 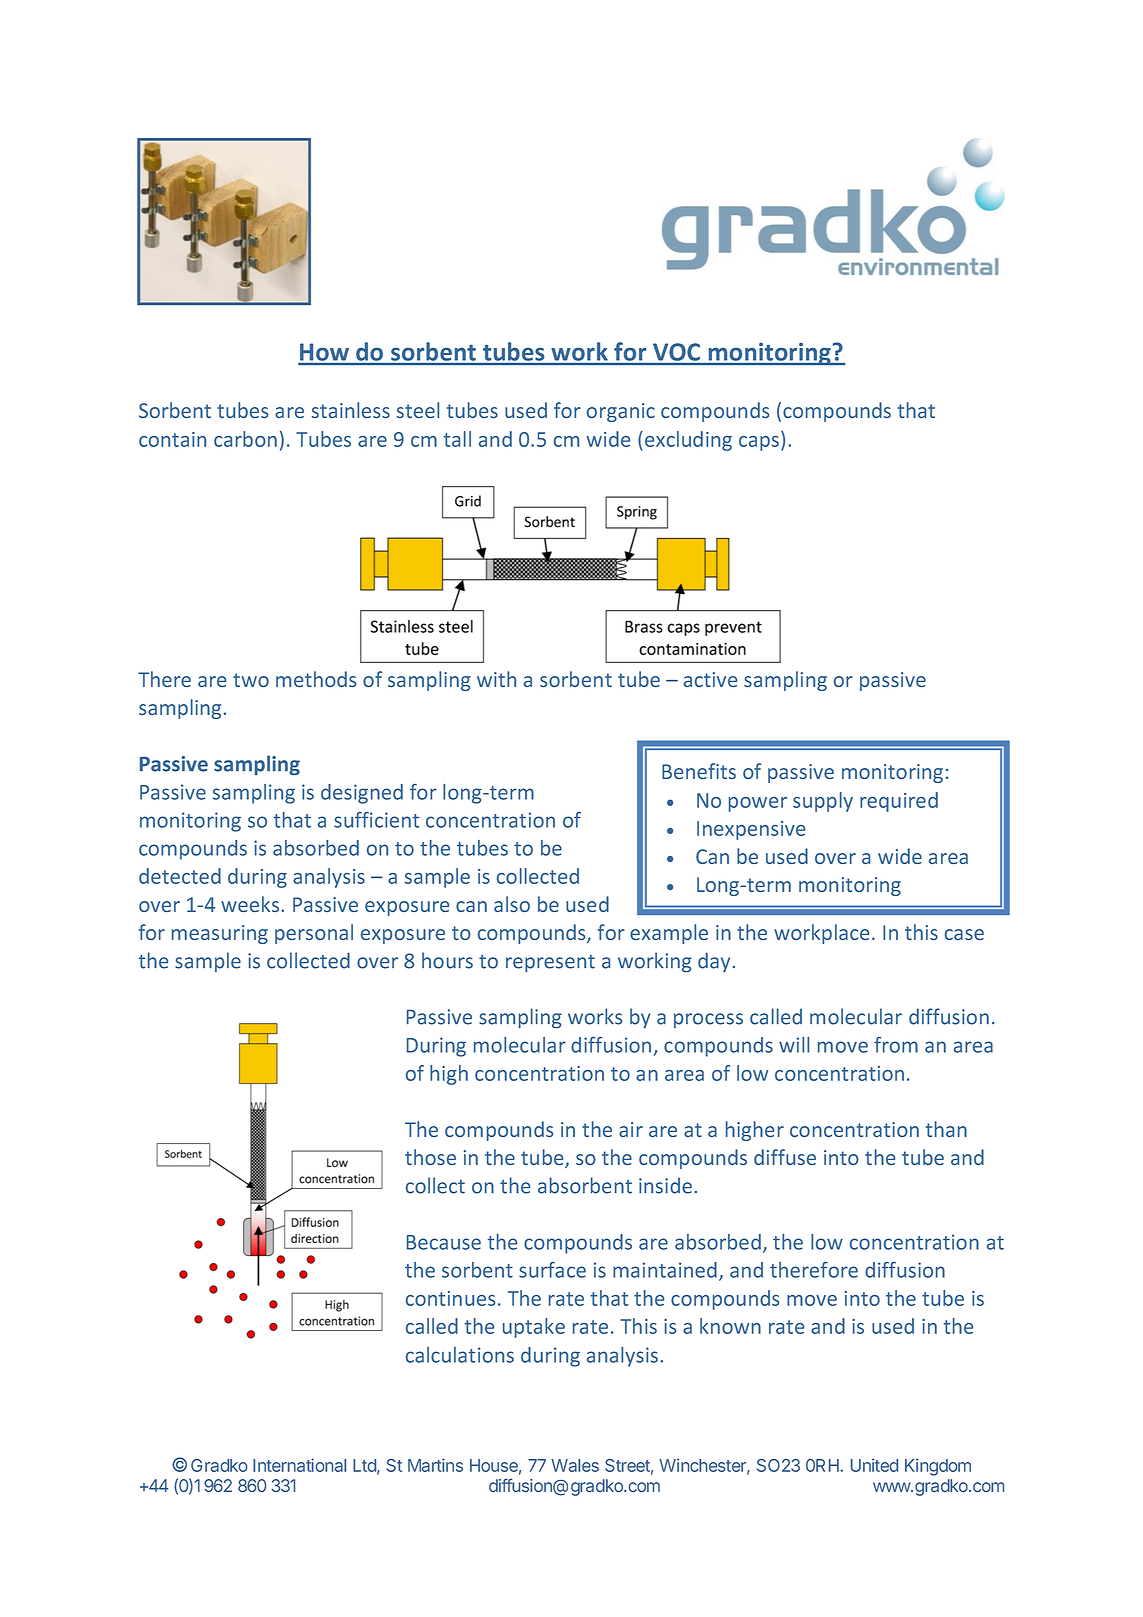 I want to click on organic, so click(x=621, y=412).
